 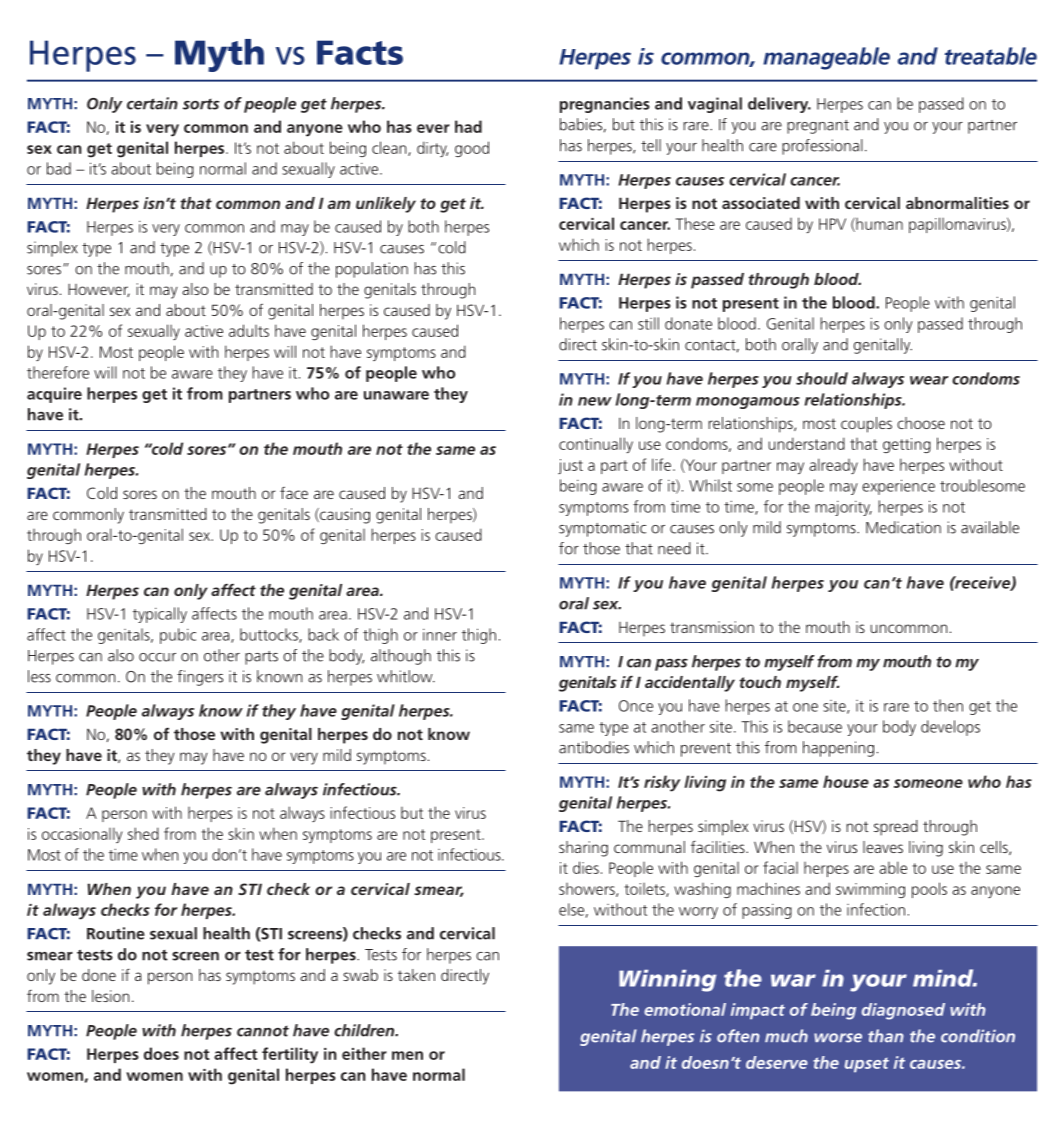 I want to click on lesion, so click(x=110, y=996).
